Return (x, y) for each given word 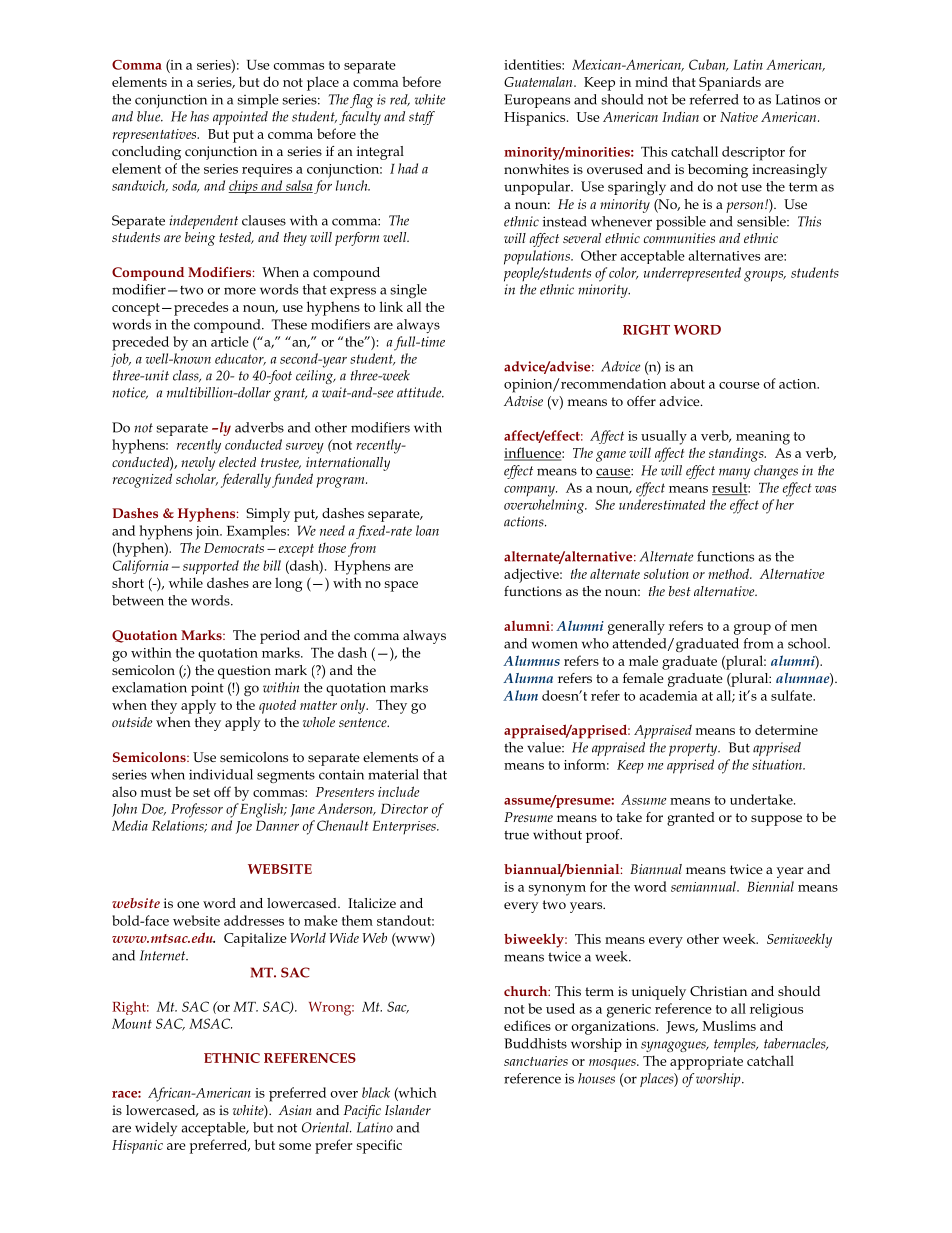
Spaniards (730, 83)
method (730, 573)
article (230, 341)
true (516, 835)
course (739, 385)
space (401, 586)
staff (422, 118)
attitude (420, 392)
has (199, 116)
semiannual (704, 886)
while (186, 582)
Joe (244, 827)
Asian (295, 1110)
